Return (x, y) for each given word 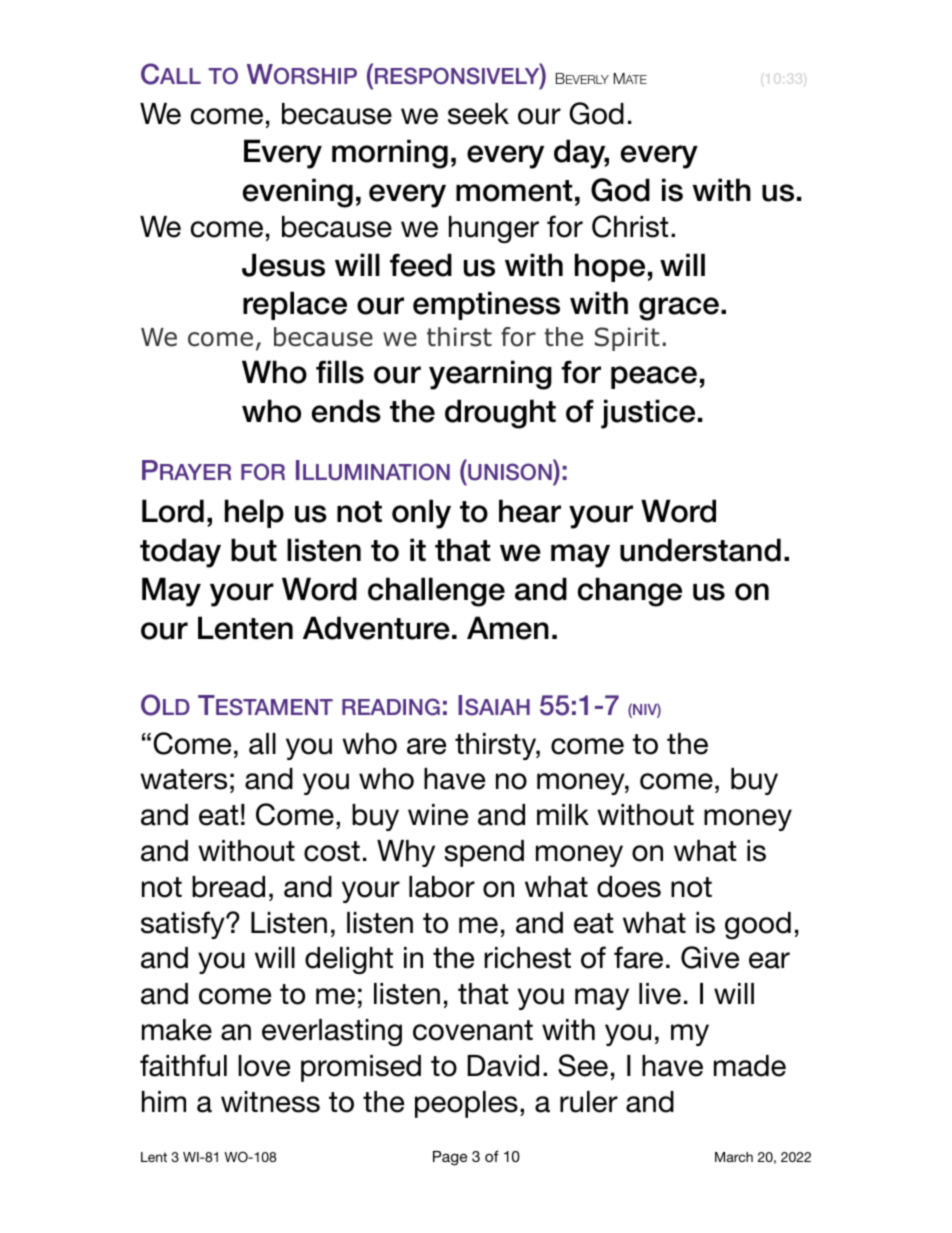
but (254, 550)
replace (295, 305)
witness (270, 1102)
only (421, 514)
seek (478, 114)
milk (563, 814)
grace (680, 309)
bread (228, 887)
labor (442, 887)
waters (183, 779)
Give (710, 957)
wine (438, 815)
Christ (630, 226)
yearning (490, 375)
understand (700, 550)
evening (298, 193)
